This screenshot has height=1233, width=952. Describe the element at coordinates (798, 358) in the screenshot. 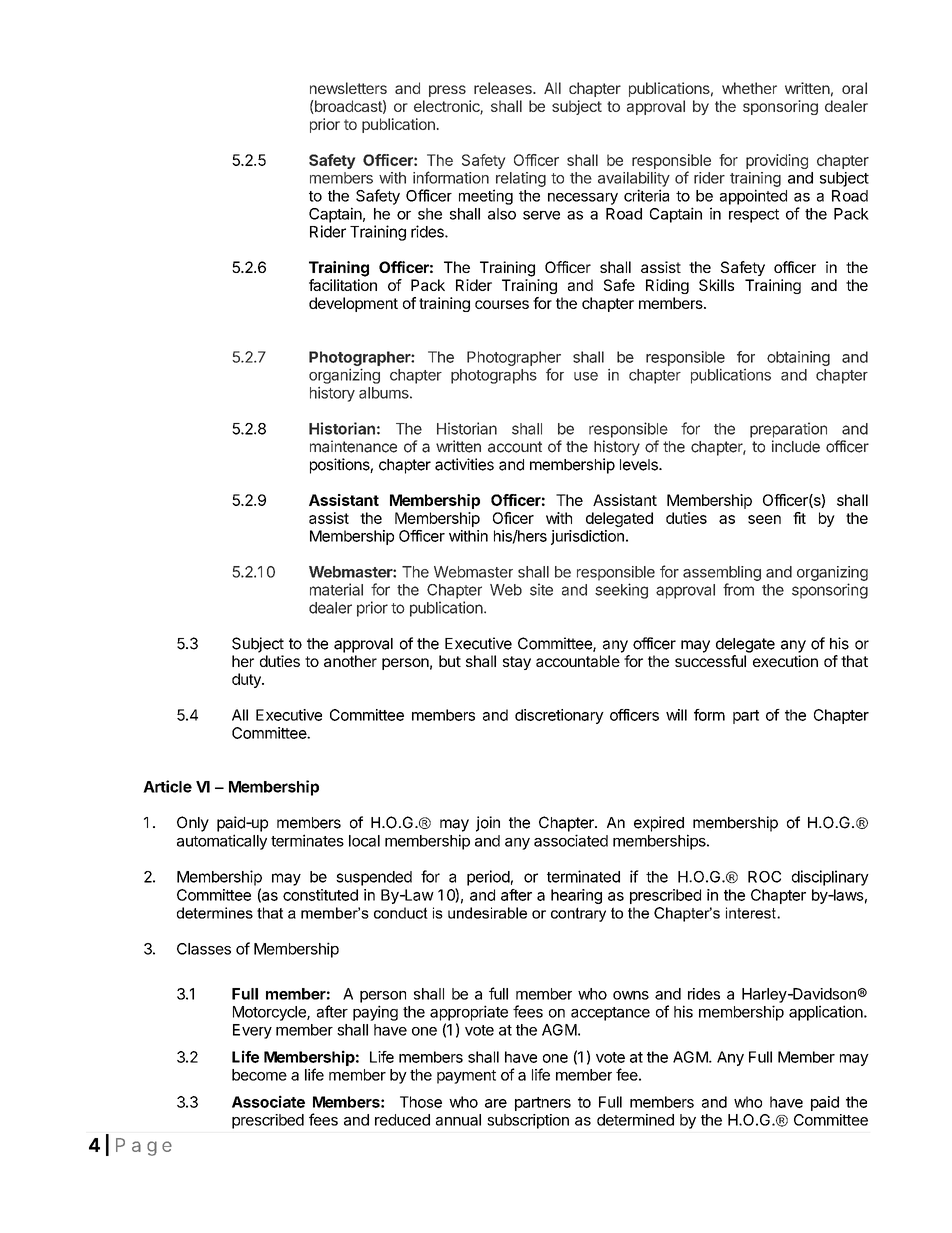

I see `obtaining` at that location.
